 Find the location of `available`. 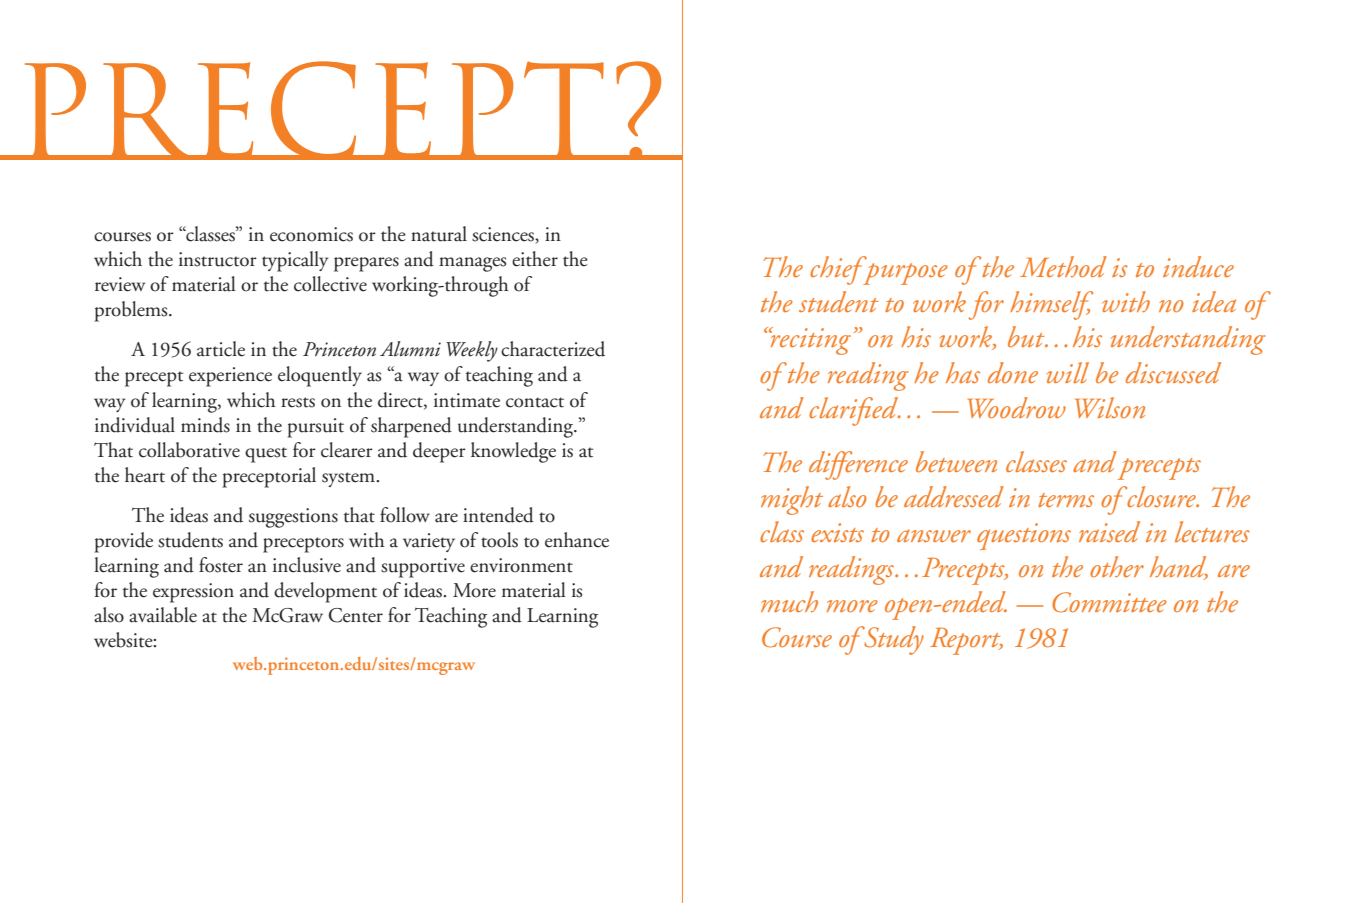

available is located at coordinates (163, 615).
